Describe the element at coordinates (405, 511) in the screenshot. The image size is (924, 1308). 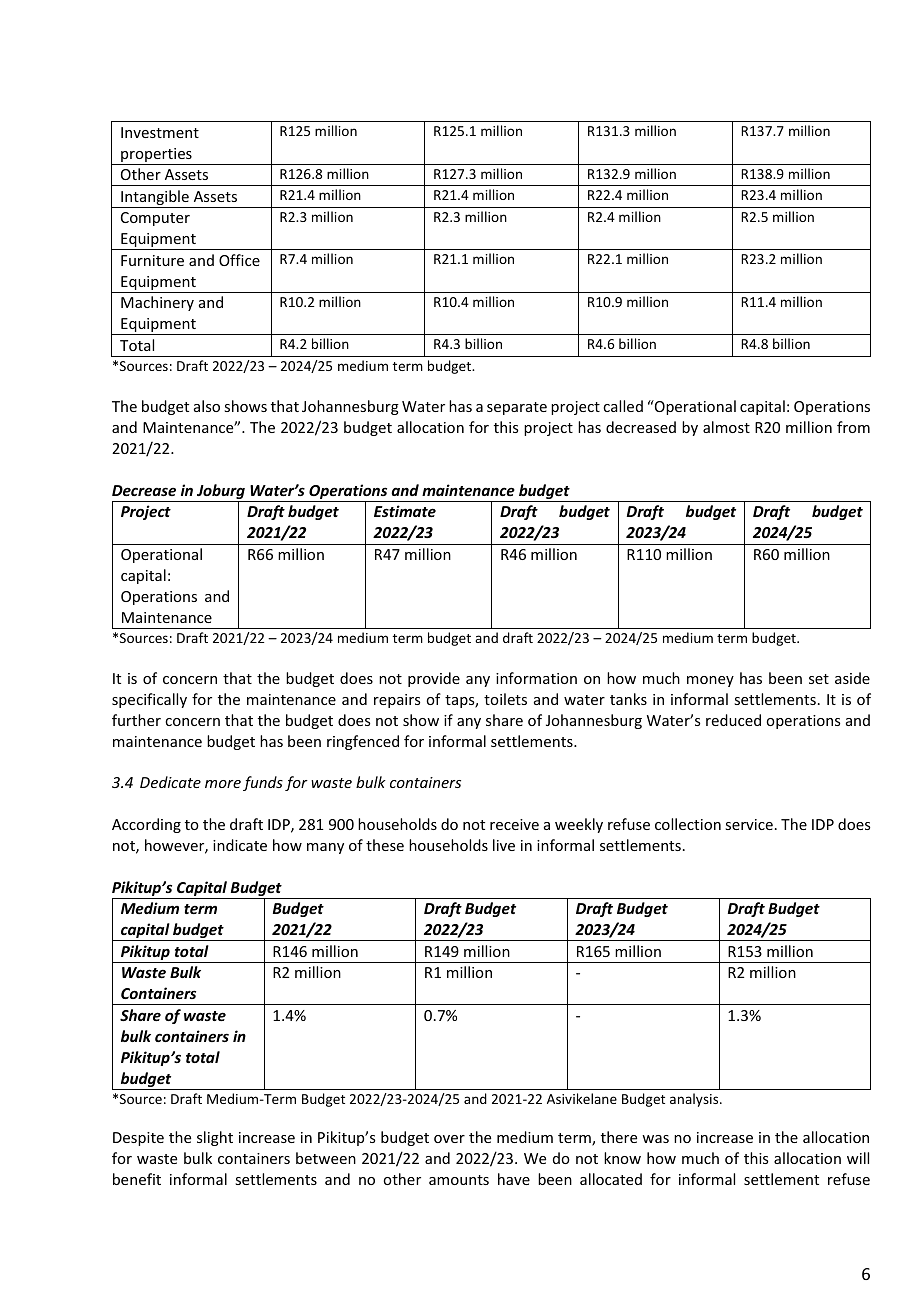
I see `Estimate` at that location.
